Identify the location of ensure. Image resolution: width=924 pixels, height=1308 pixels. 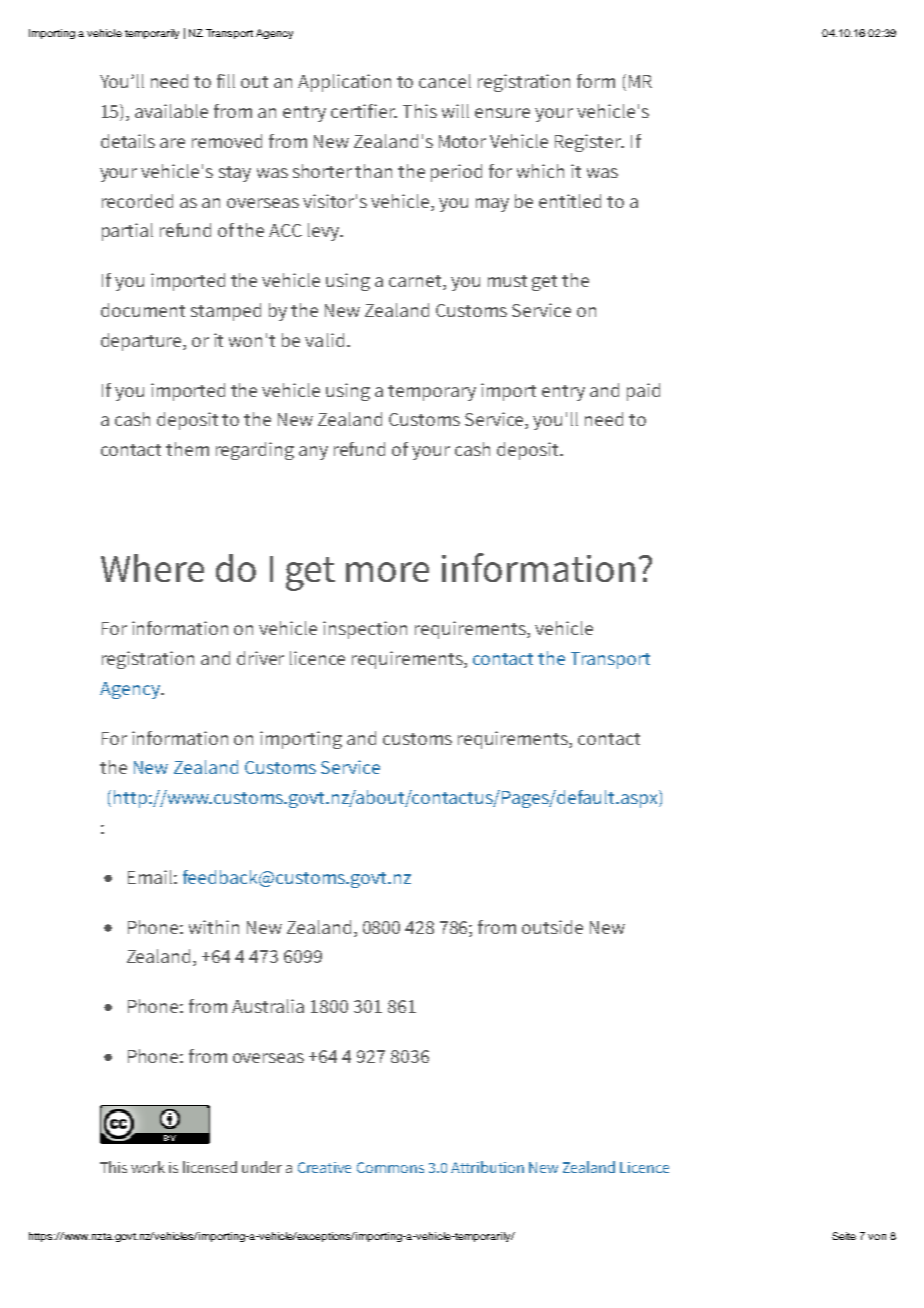
(502, 113).
